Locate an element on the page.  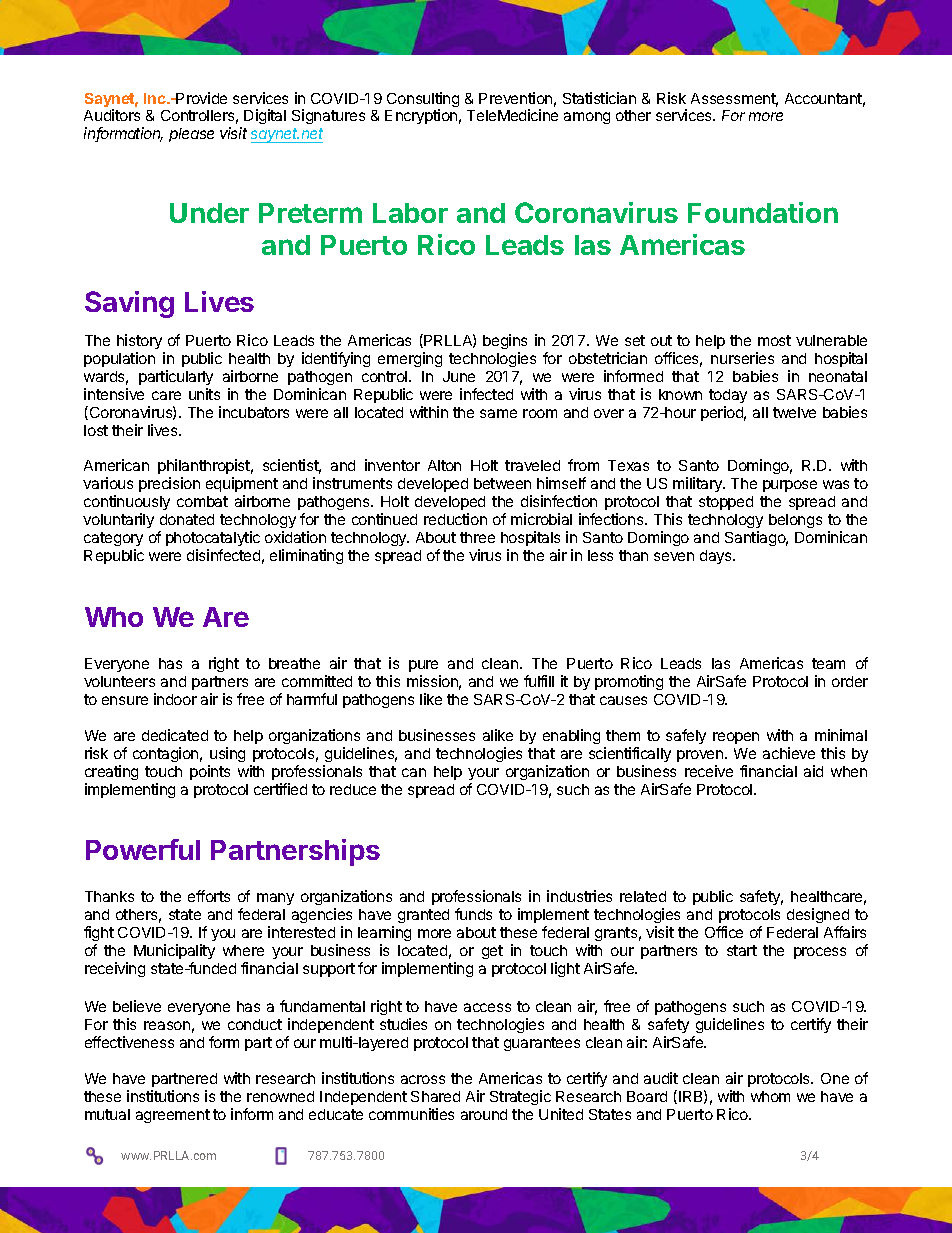
June is located at coordinates (459, 376).
